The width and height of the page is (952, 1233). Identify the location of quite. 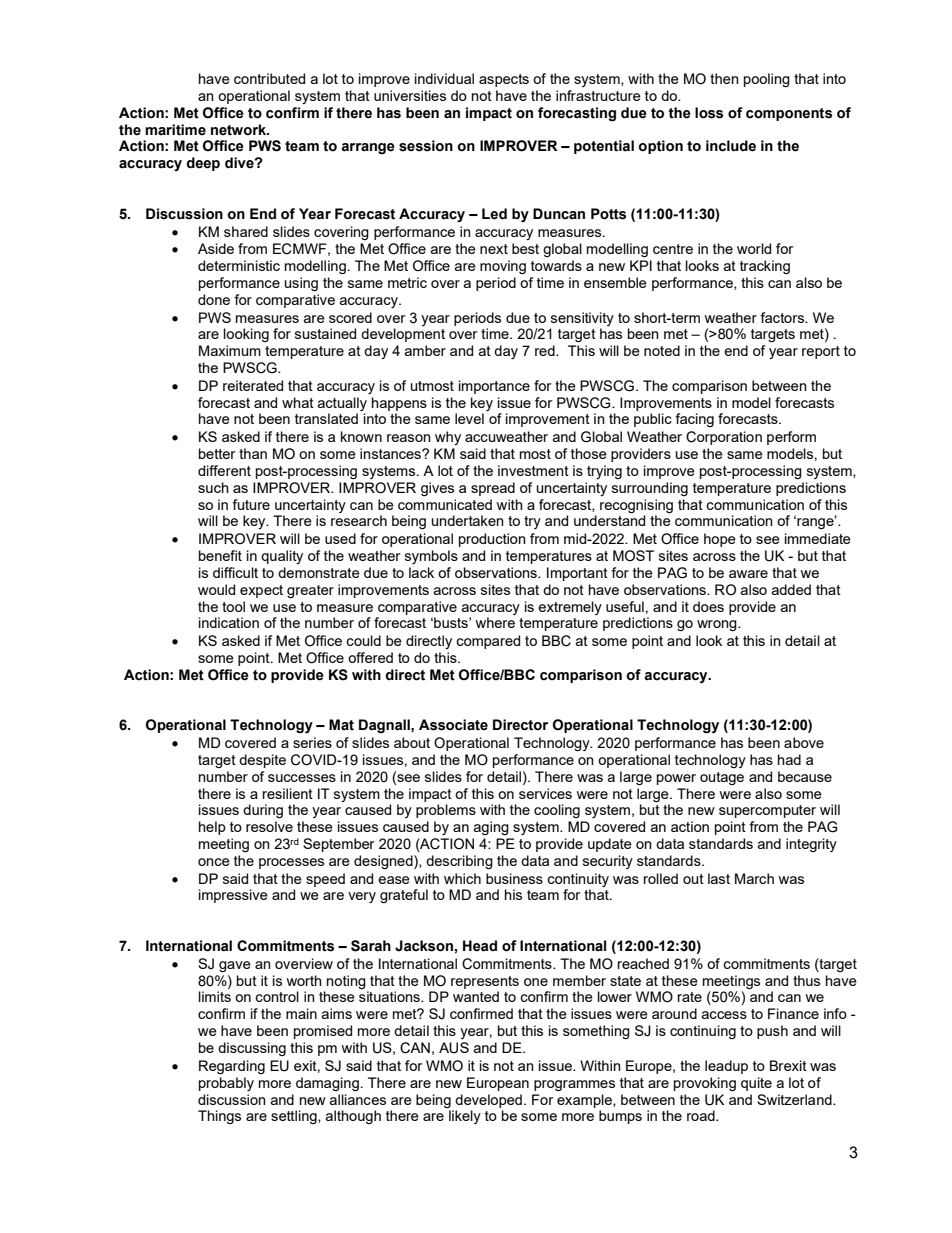
(756, 1084).
